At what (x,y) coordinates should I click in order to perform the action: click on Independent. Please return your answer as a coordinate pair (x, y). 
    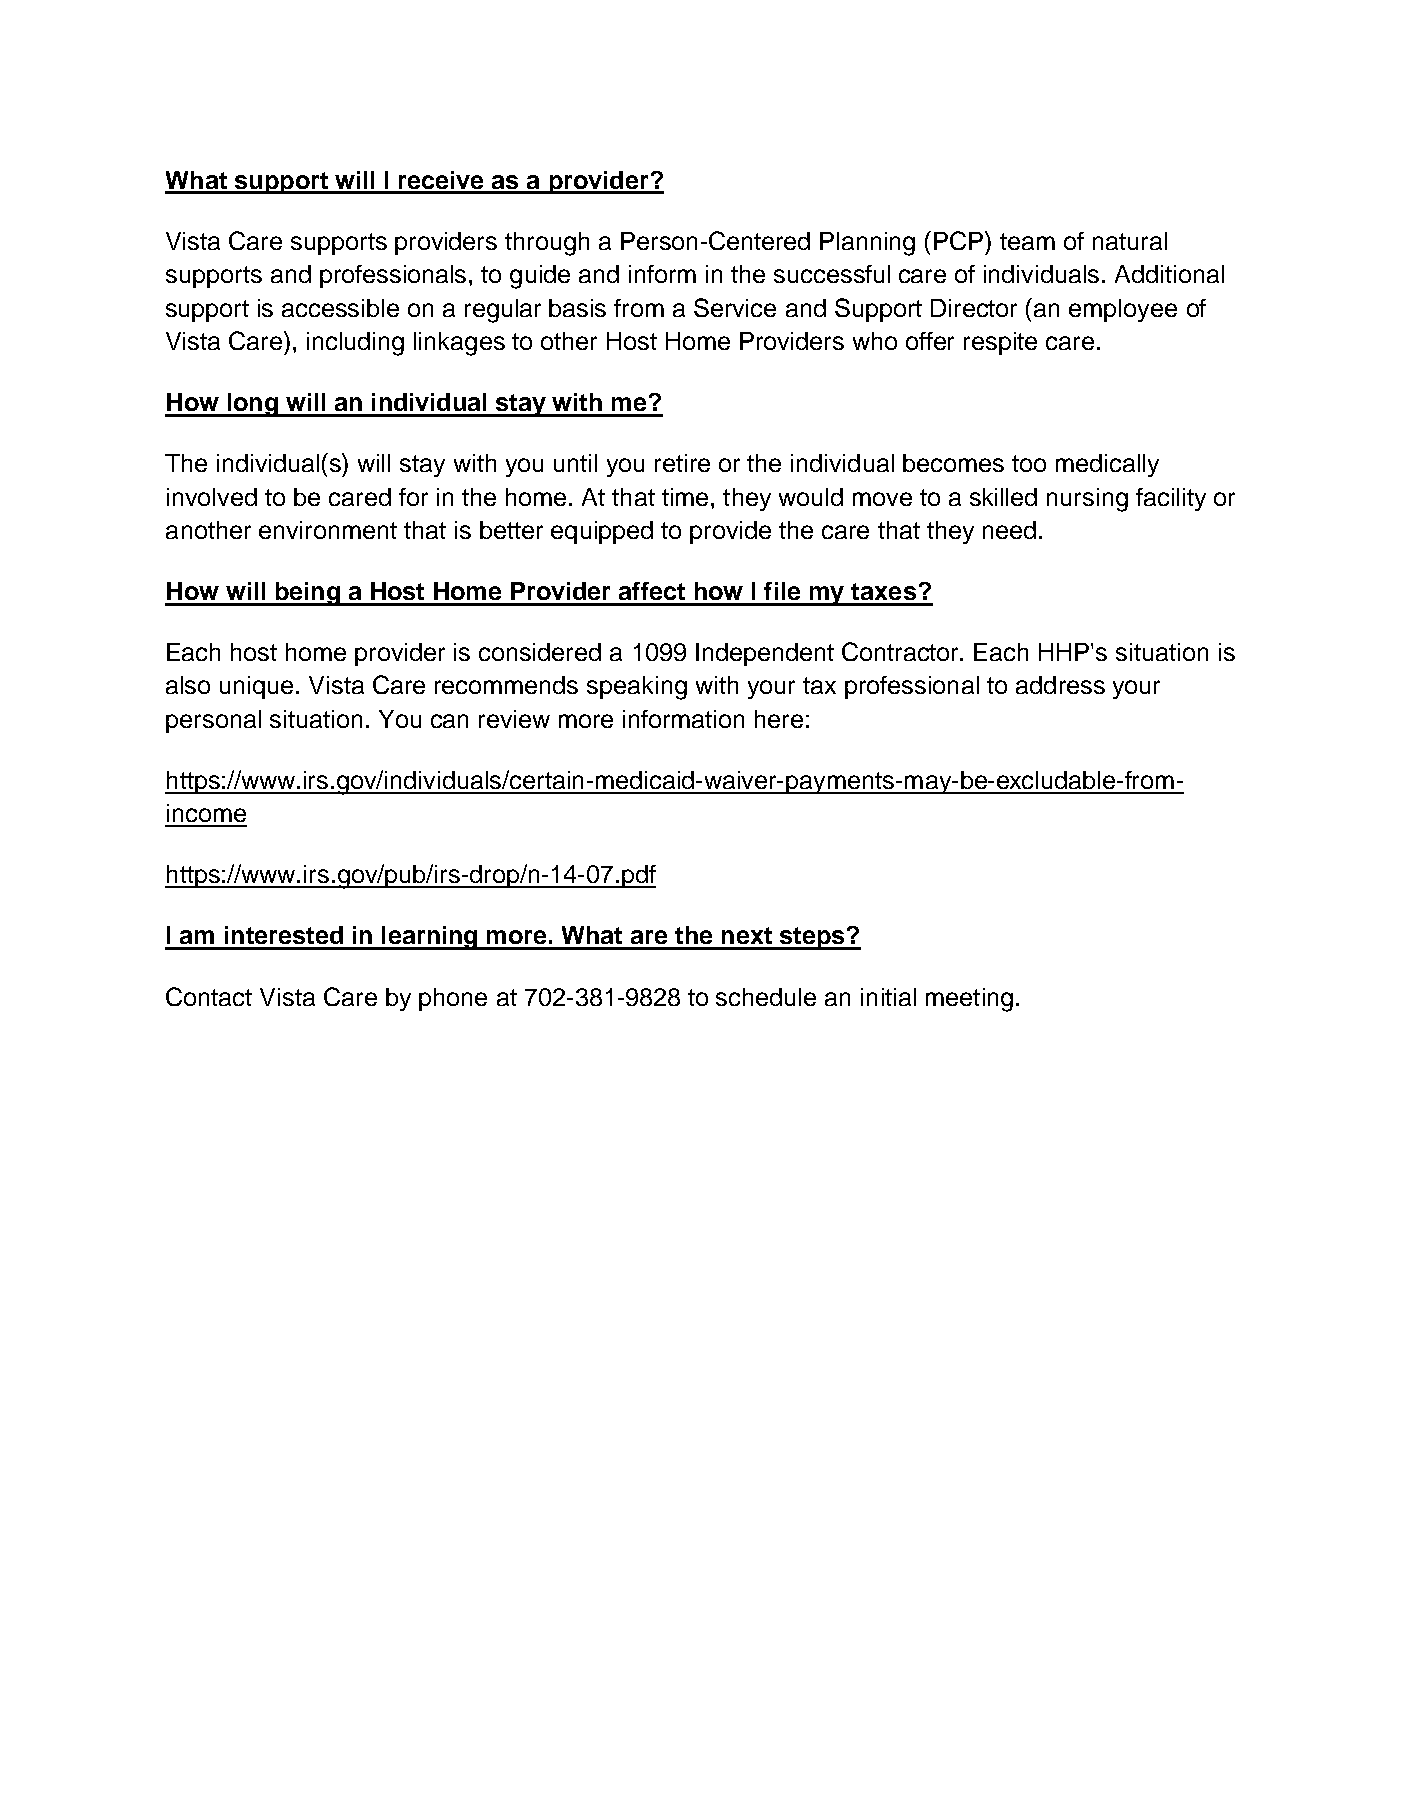
    Looking at the image, I should click on (765, 654).
